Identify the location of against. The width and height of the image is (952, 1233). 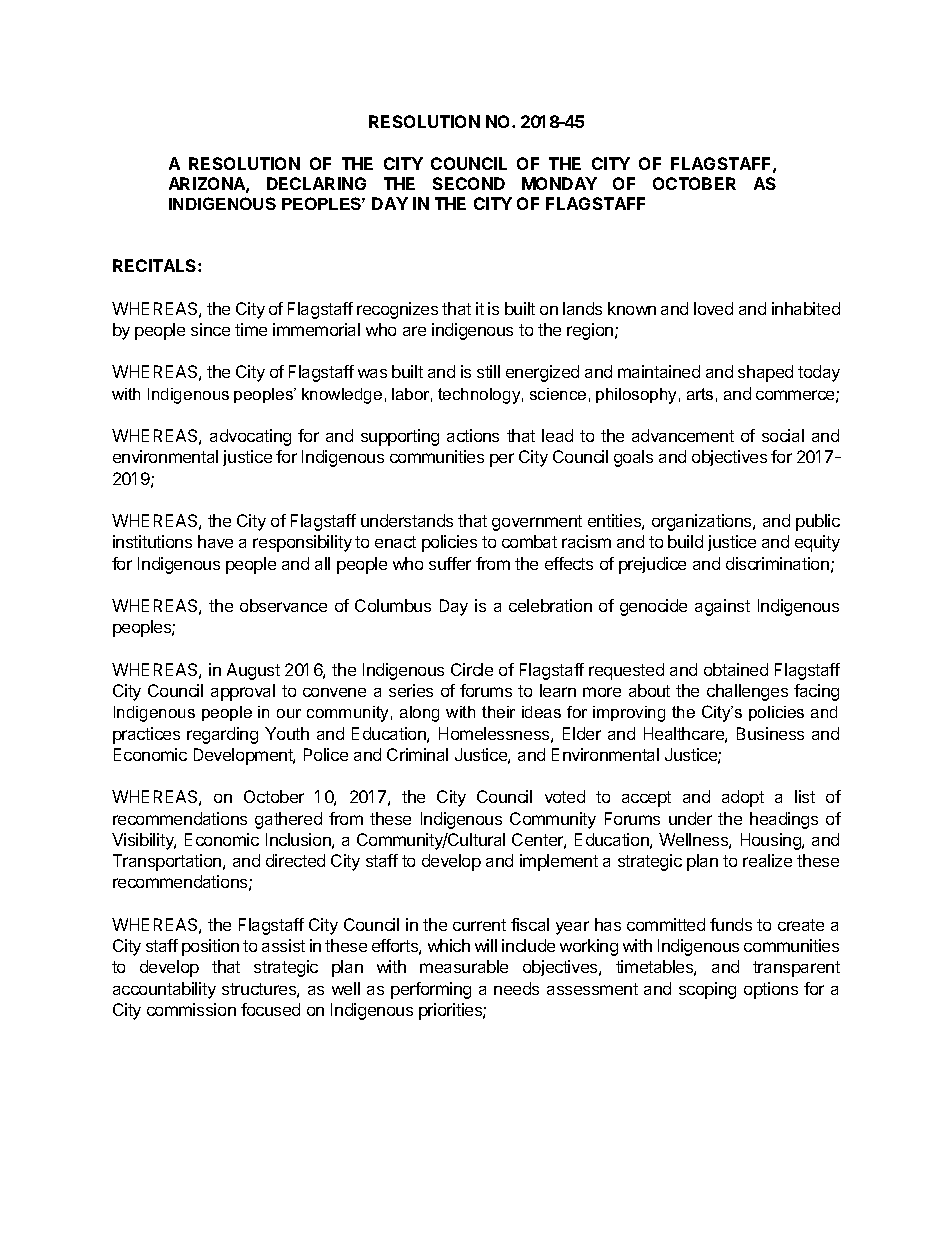
(722, 607).
